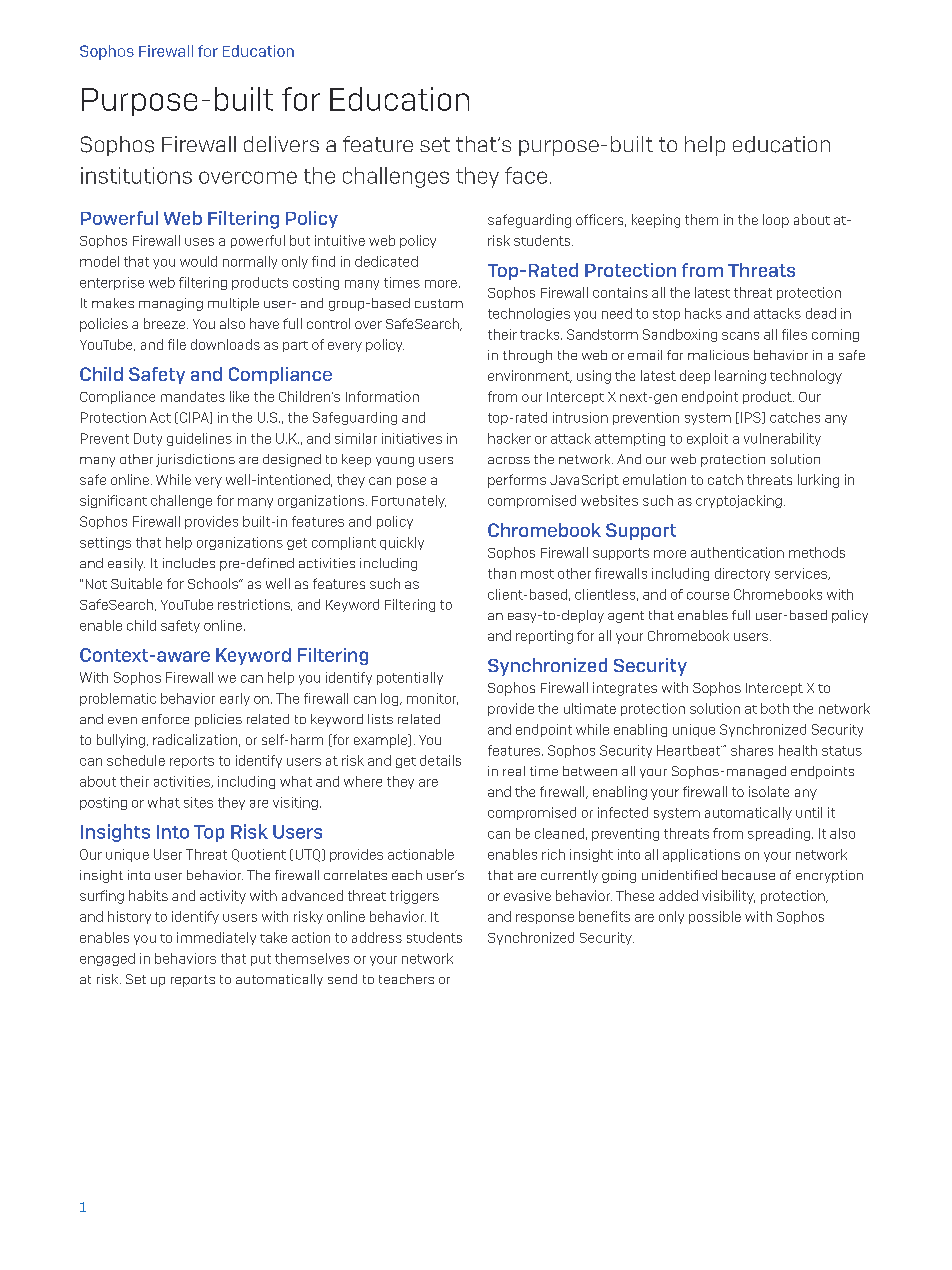 The height and width of the screenshot is (1270, 952). I want to click on IPS, so click(752, 418).
